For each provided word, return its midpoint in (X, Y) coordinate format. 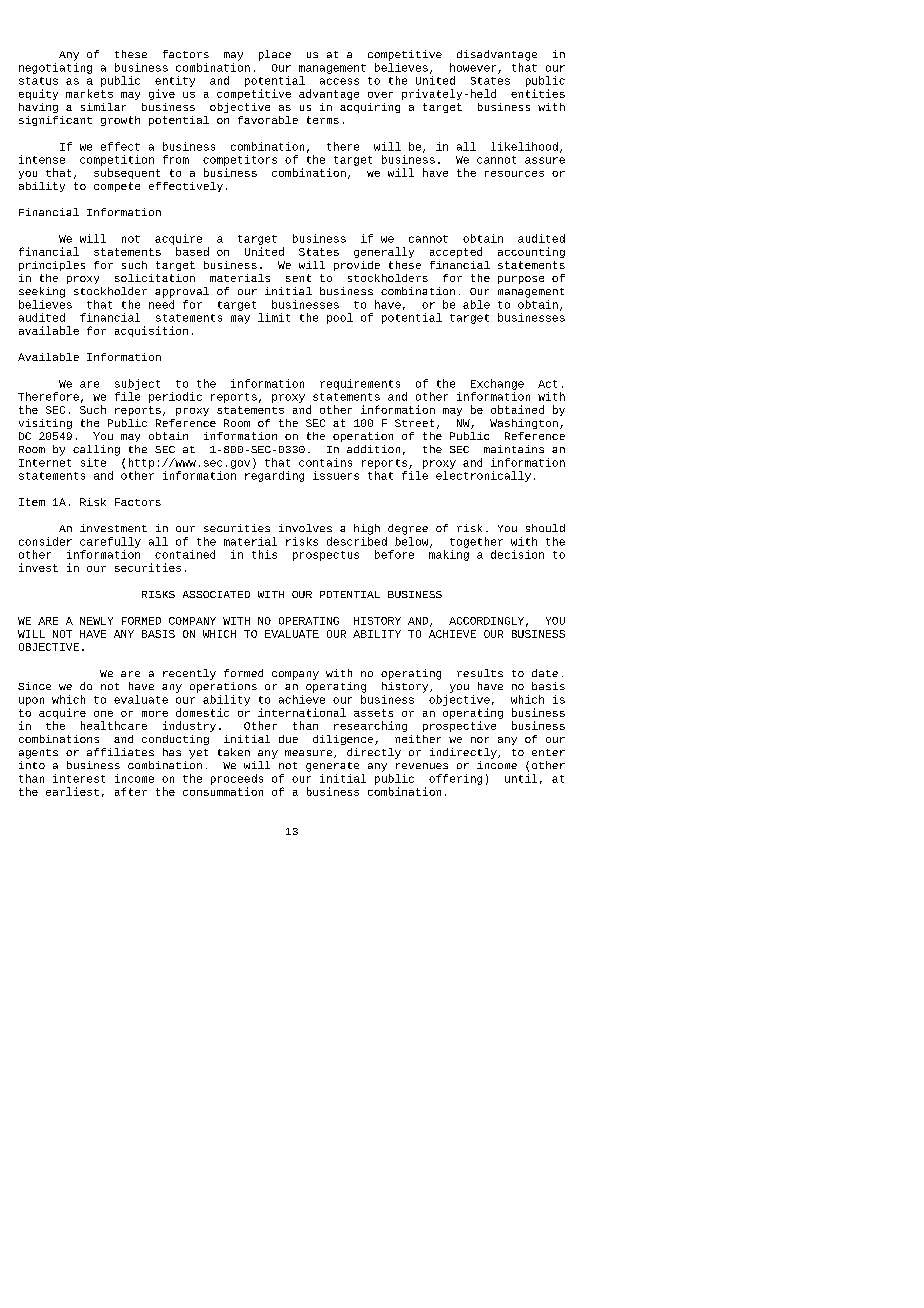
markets (89, 93)
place (275, 55)
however (473, 67)
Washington (524, 424)
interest (79, 778)
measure (308, 753)
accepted (456, 252)
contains (325, 462)
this (264, 554)
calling (96, 450)
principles (52, 266)
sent (298, 278)
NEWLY (96, 621)
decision (517, 554)
